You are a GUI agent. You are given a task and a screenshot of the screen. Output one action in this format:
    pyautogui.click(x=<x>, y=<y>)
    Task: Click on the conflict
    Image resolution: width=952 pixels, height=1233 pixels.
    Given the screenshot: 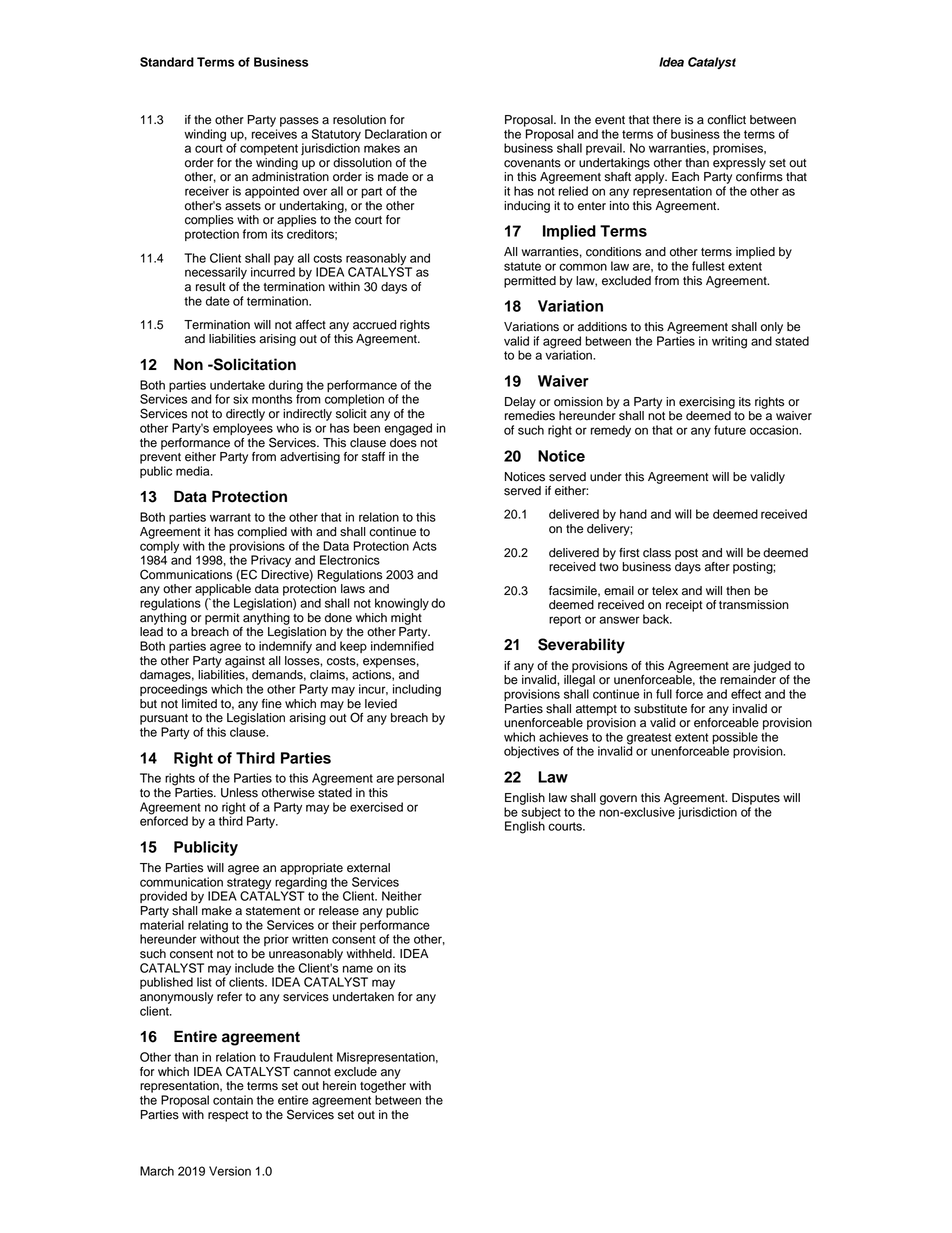 What is the action you would take?
    pyautogui.click(x=726, y=120)
